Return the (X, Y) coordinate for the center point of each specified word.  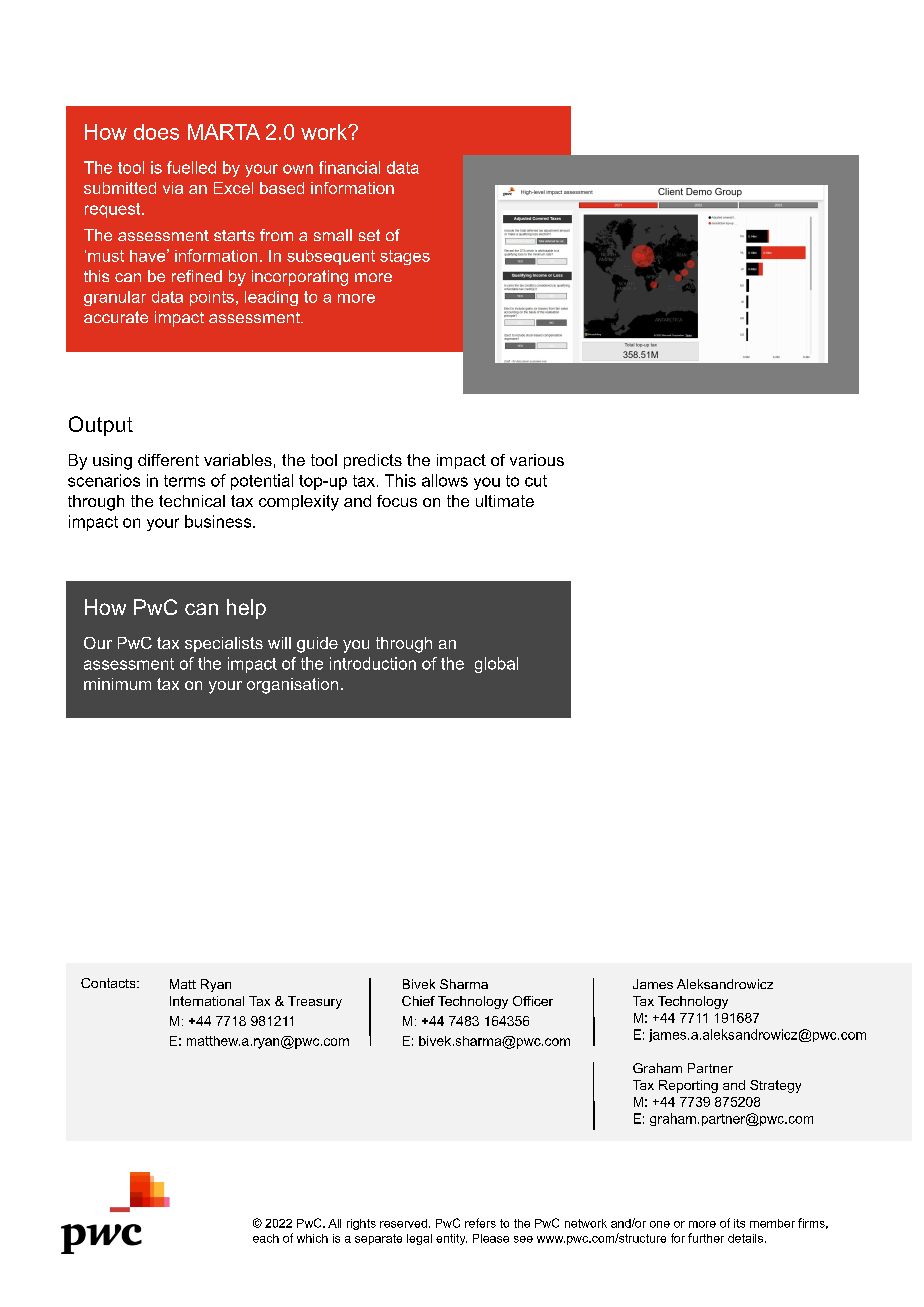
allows (445, 480)
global (496, 665)
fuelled (191, 167)
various (537, 460)
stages (405, 257)
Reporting (688, 1086)
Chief (418, 1001)
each (266, 1238)
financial (349, 167)
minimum (117, 684)
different (168, 460)
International (207, 1001)
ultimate (505, 501)
